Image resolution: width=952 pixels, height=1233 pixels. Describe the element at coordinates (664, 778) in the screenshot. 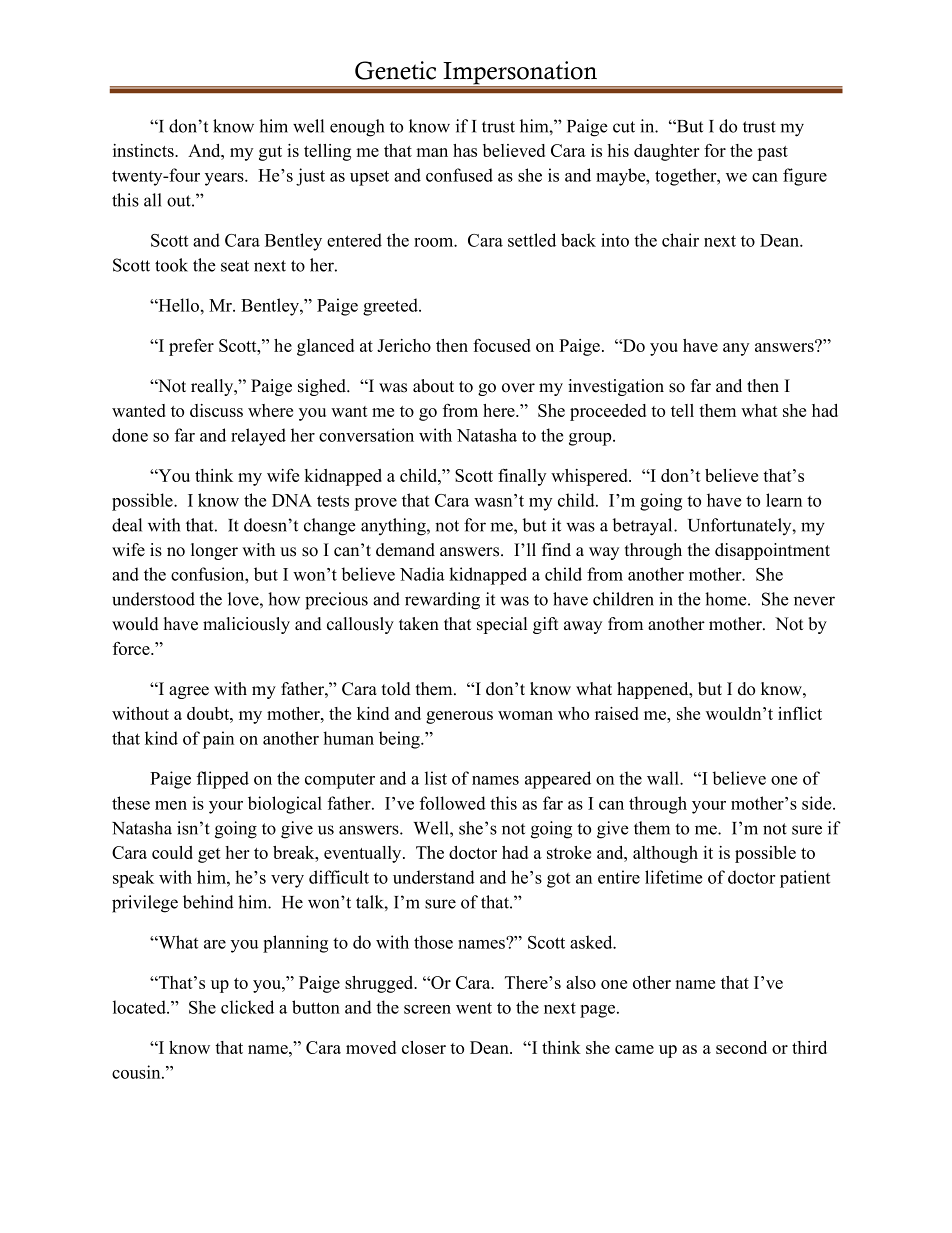

I see `wall` at that location.
